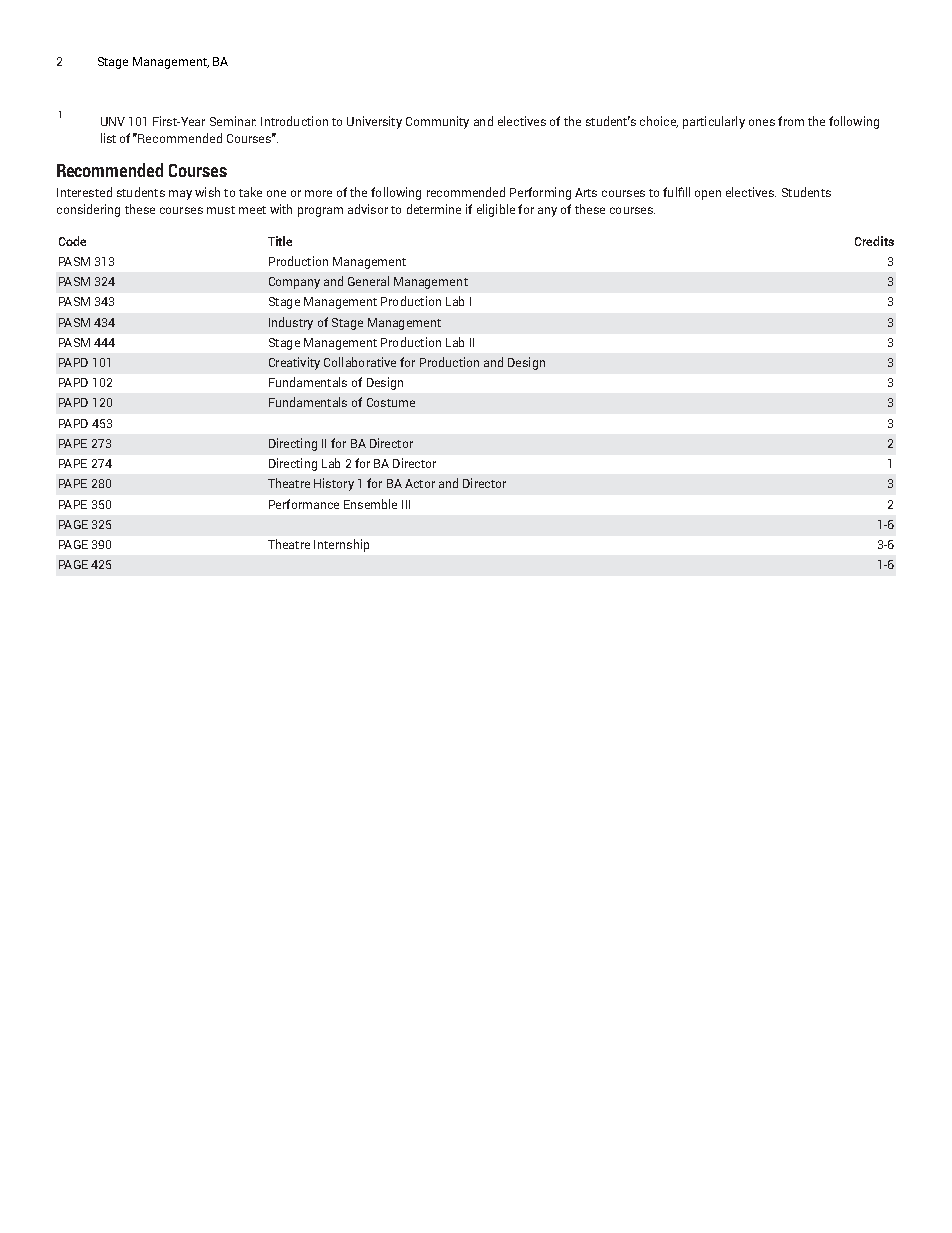  Describe the element at coordinates (108, 138) in the screenshot. I see `list` at that location.
